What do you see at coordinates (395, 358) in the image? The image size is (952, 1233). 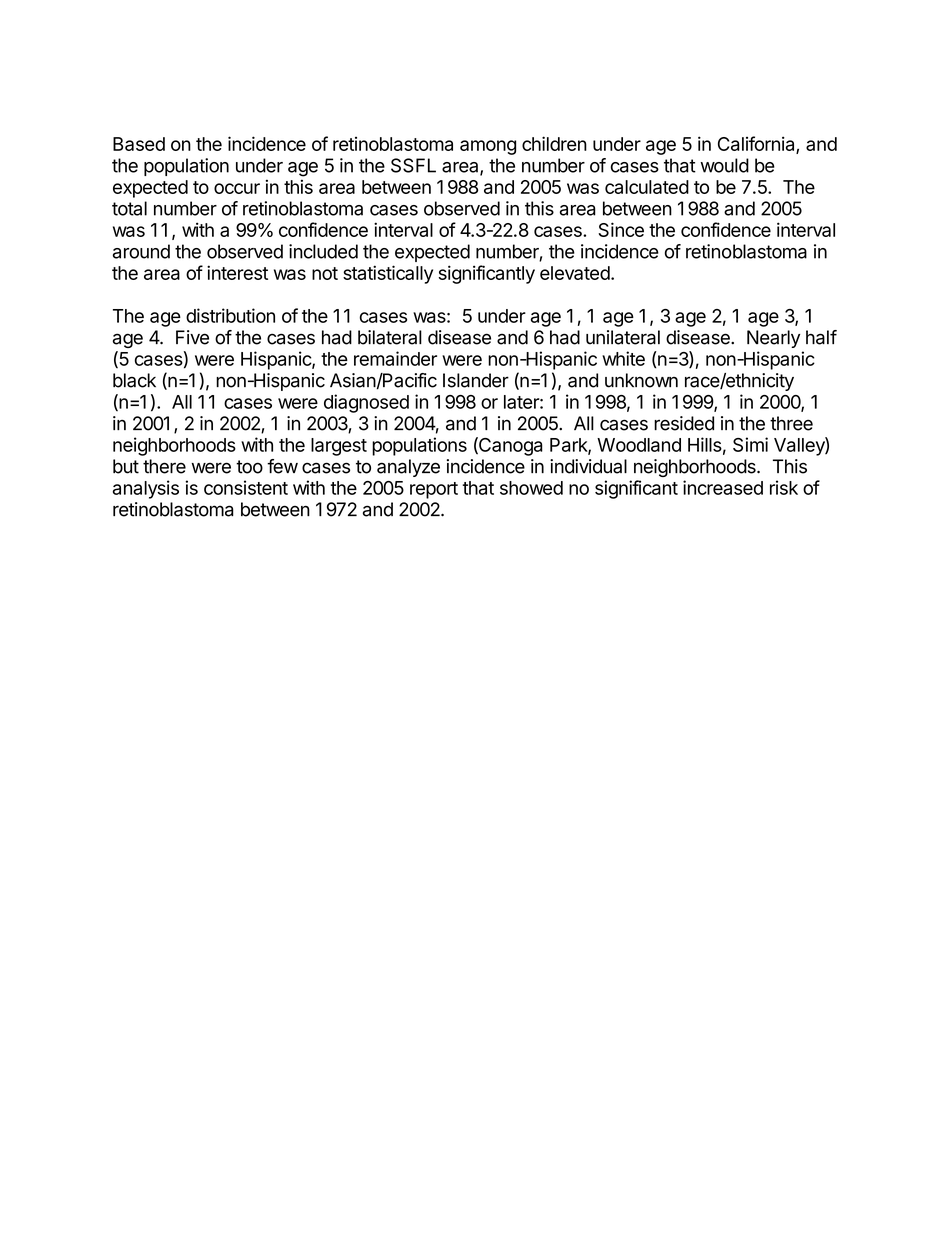 I see `remainder` at bounding box center [395, 358].
